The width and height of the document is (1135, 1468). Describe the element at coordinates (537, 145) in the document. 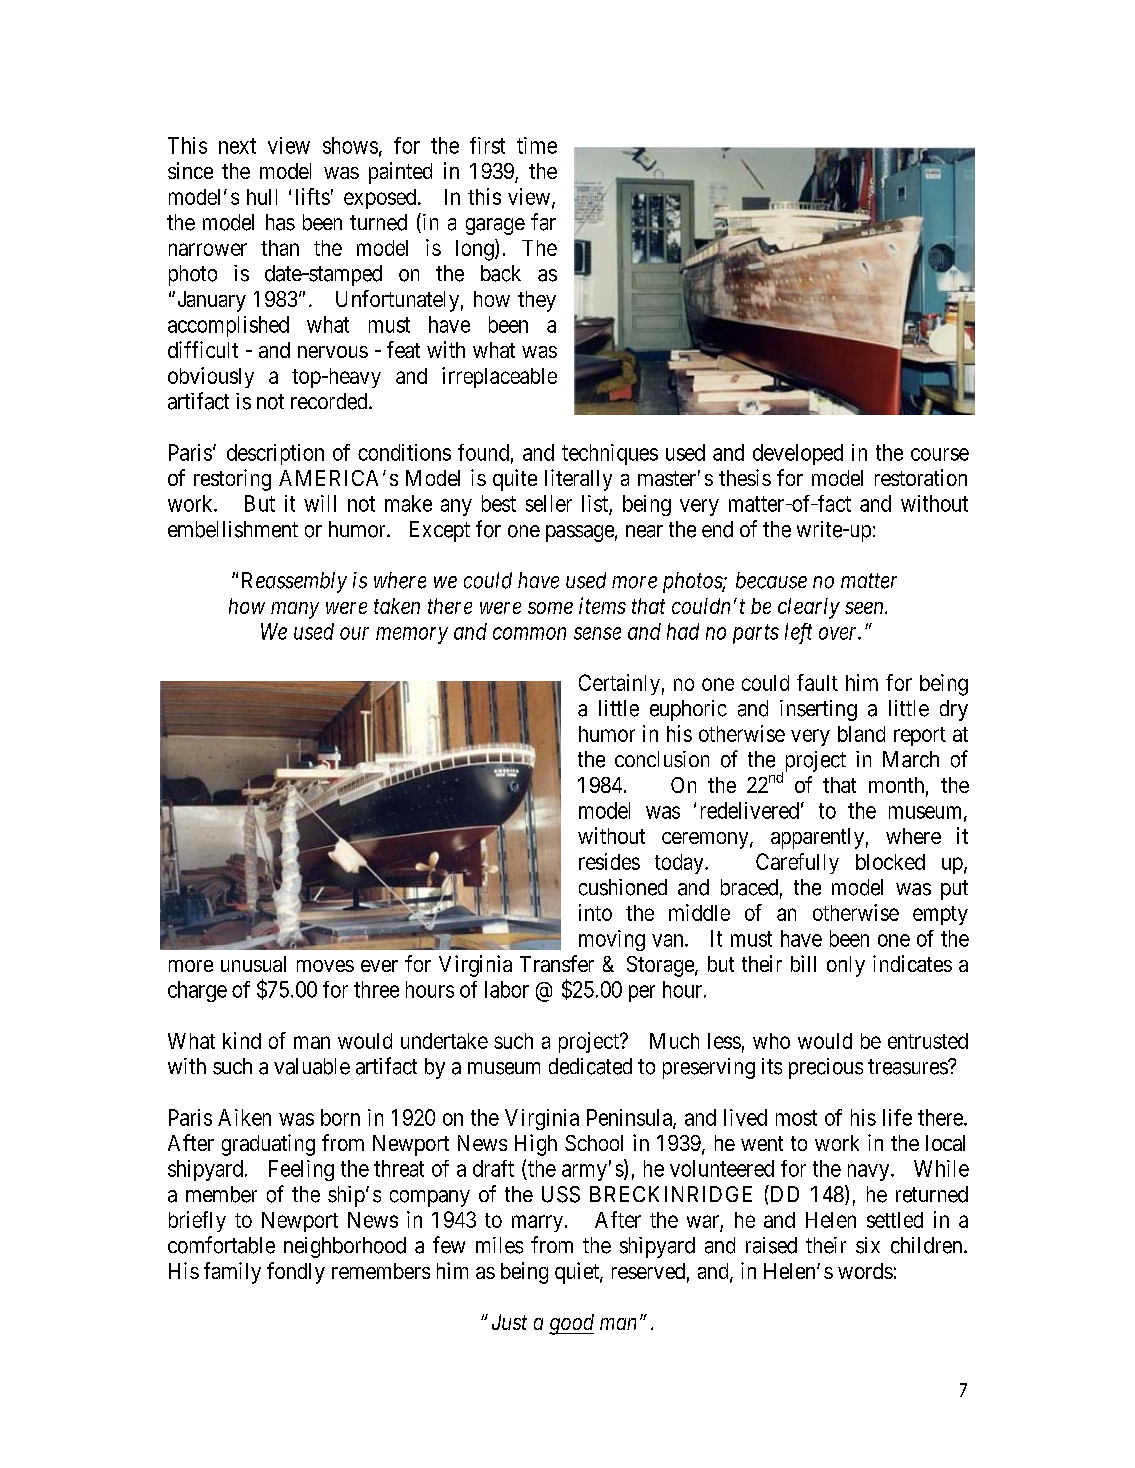

I see `time` at that location.
